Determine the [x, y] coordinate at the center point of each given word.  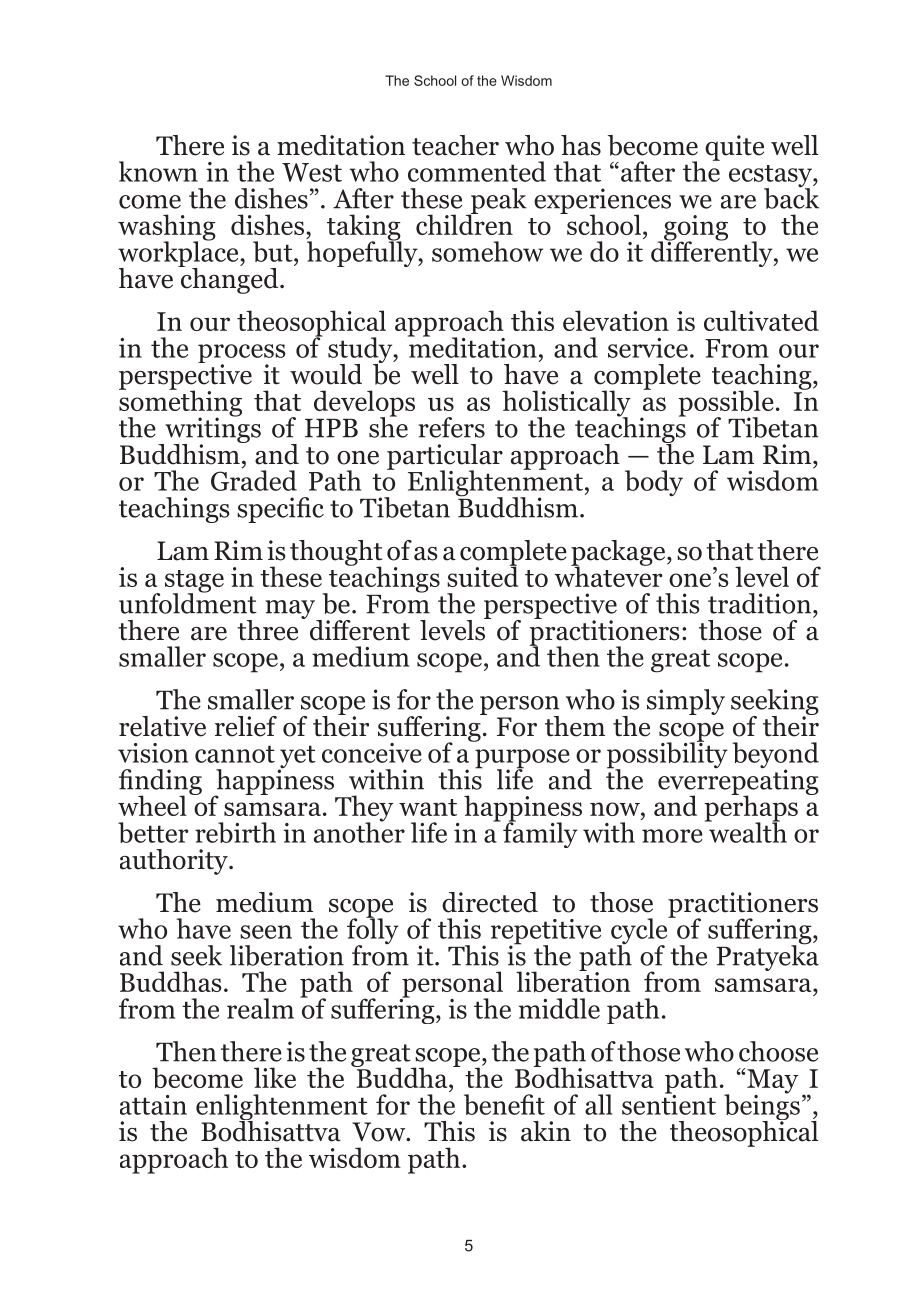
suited [483, 575]
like [275, 1077]
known [158, 171]
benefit [504, 1104]
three [267, 630]
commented [477, 171]
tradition [761, 603]
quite [734, 148]
